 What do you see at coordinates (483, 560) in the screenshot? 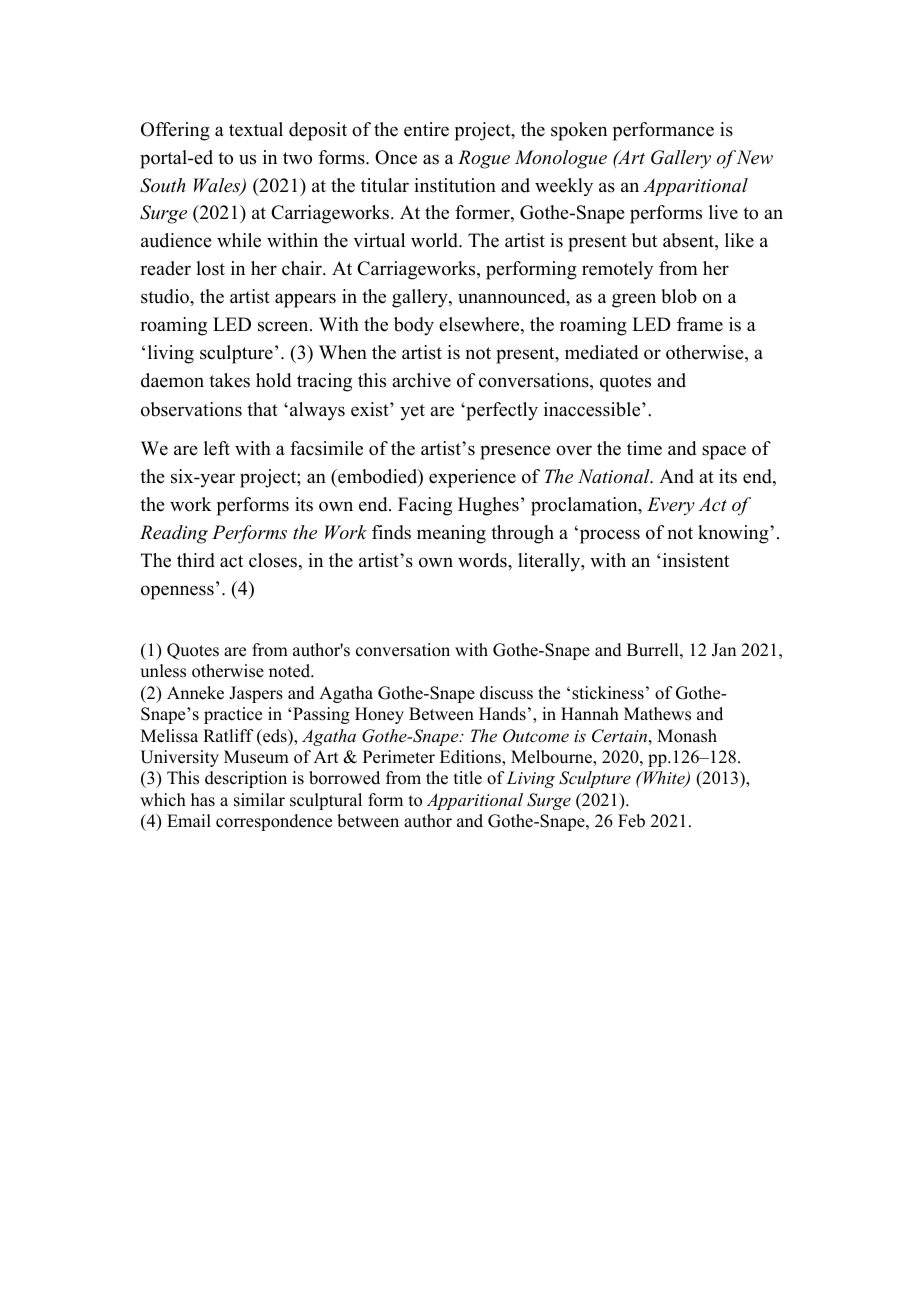
I see `words` at bounding box center [483, 560].
